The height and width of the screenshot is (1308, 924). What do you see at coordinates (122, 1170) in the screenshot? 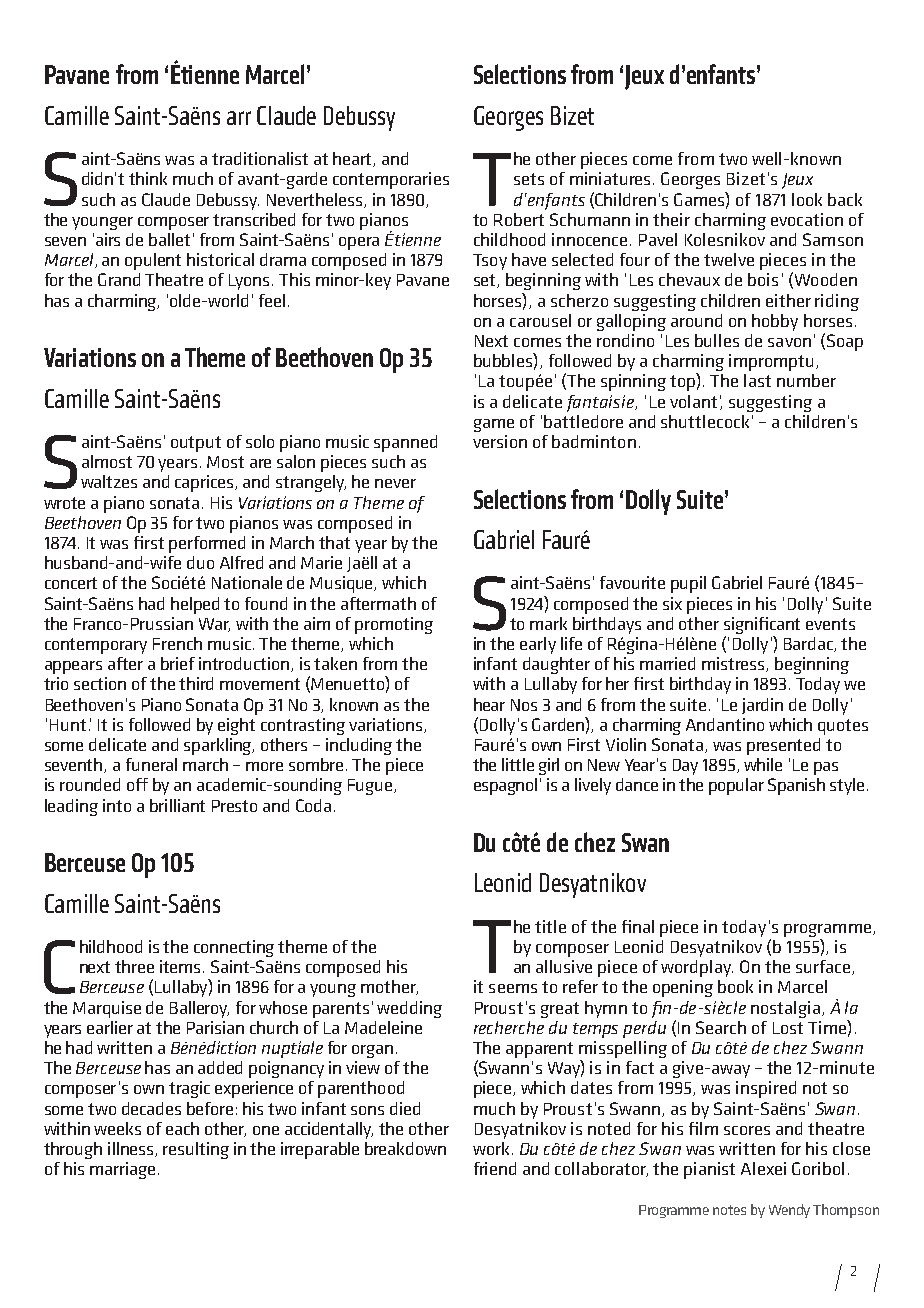
I see `marriage` at bounding box center [122, 1170].
